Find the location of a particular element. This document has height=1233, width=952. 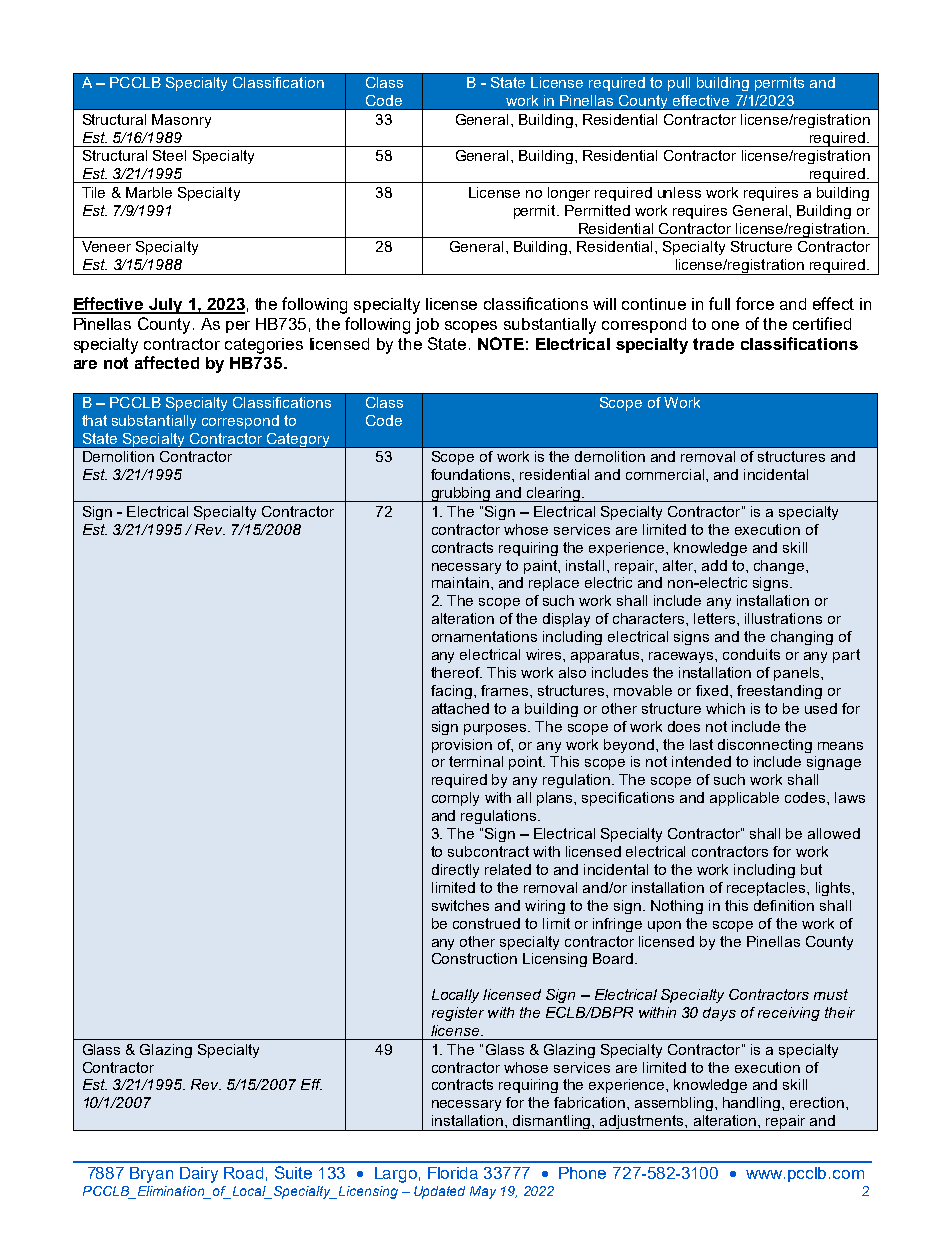

Dairy is located at coordinates (199, 1175).
